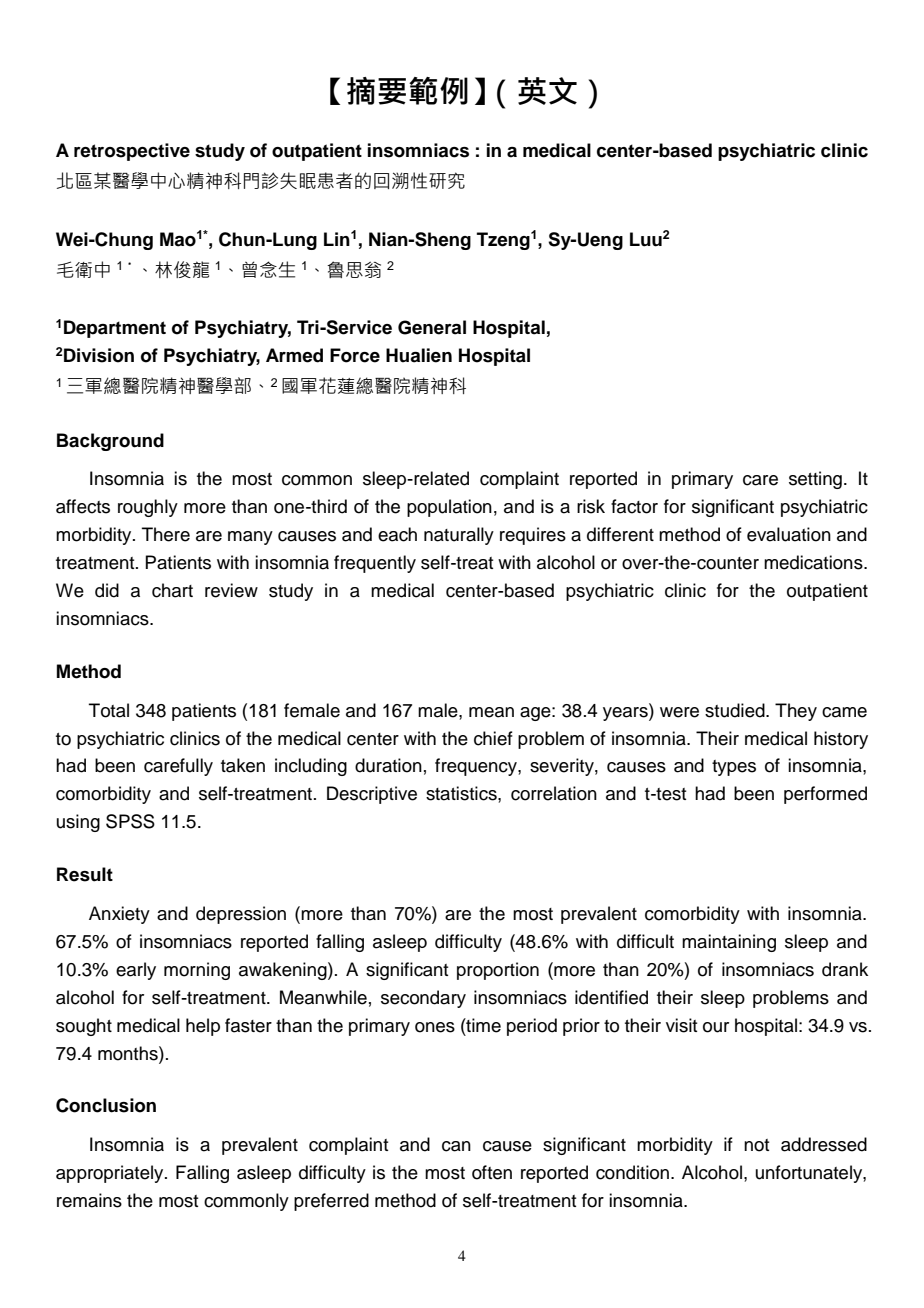 This image has height=1308, width=924. I want to click on evaluation, so click(789, 534).
